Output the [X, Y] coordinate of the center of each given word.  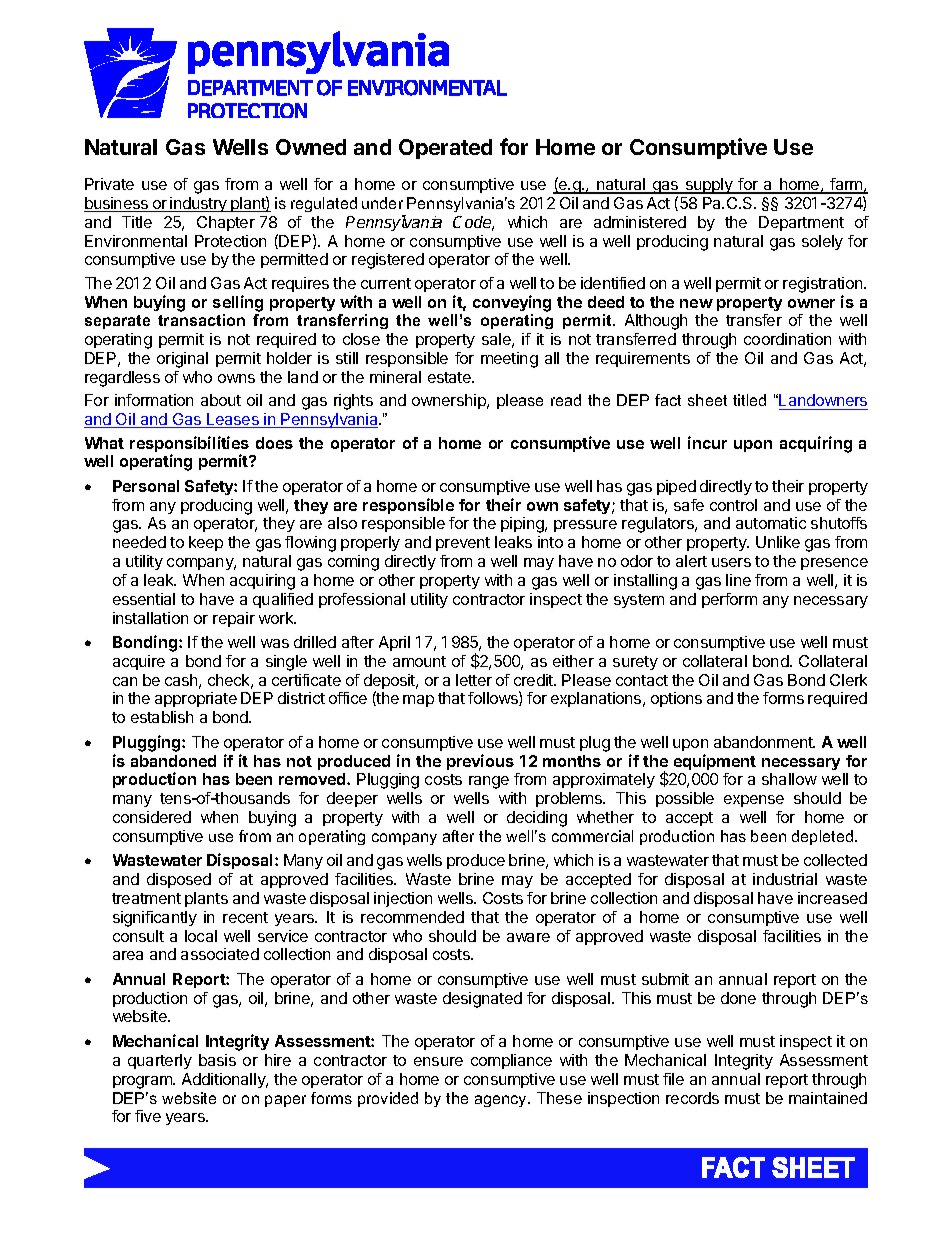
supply [709, 186]
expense [754, 801]
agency [502, 1101]
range [489, 782]
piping [523, 525]
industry [199, 204]
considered [152, 817]
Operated [445, 149]
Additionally [225, 1080]
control [733, 505]
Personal [146, 486]
